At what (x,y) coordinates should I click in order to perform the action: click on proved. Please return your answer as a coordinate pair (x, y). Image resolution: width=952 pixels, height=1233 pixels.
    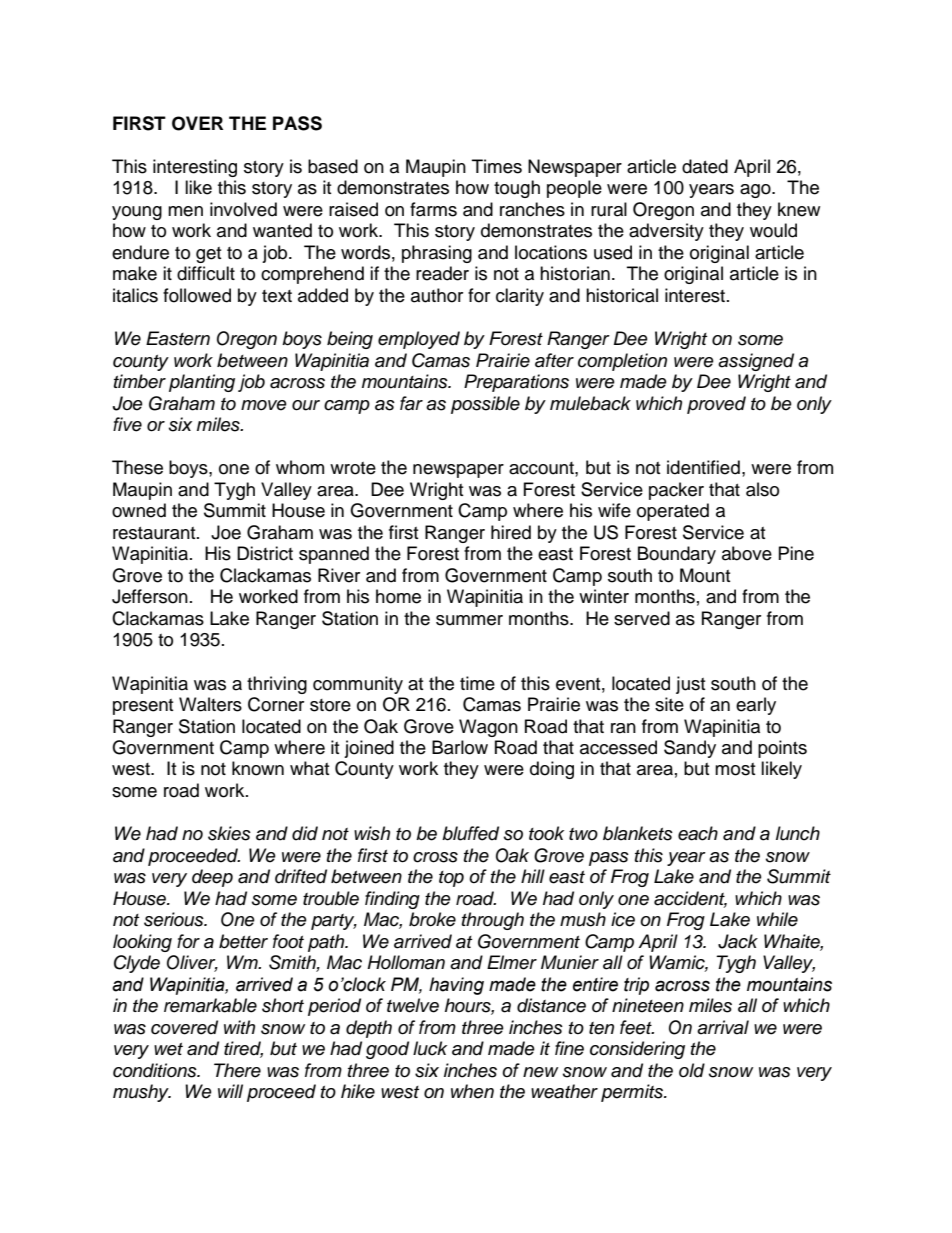
    Looking at the image, I should click on (716, 405).
